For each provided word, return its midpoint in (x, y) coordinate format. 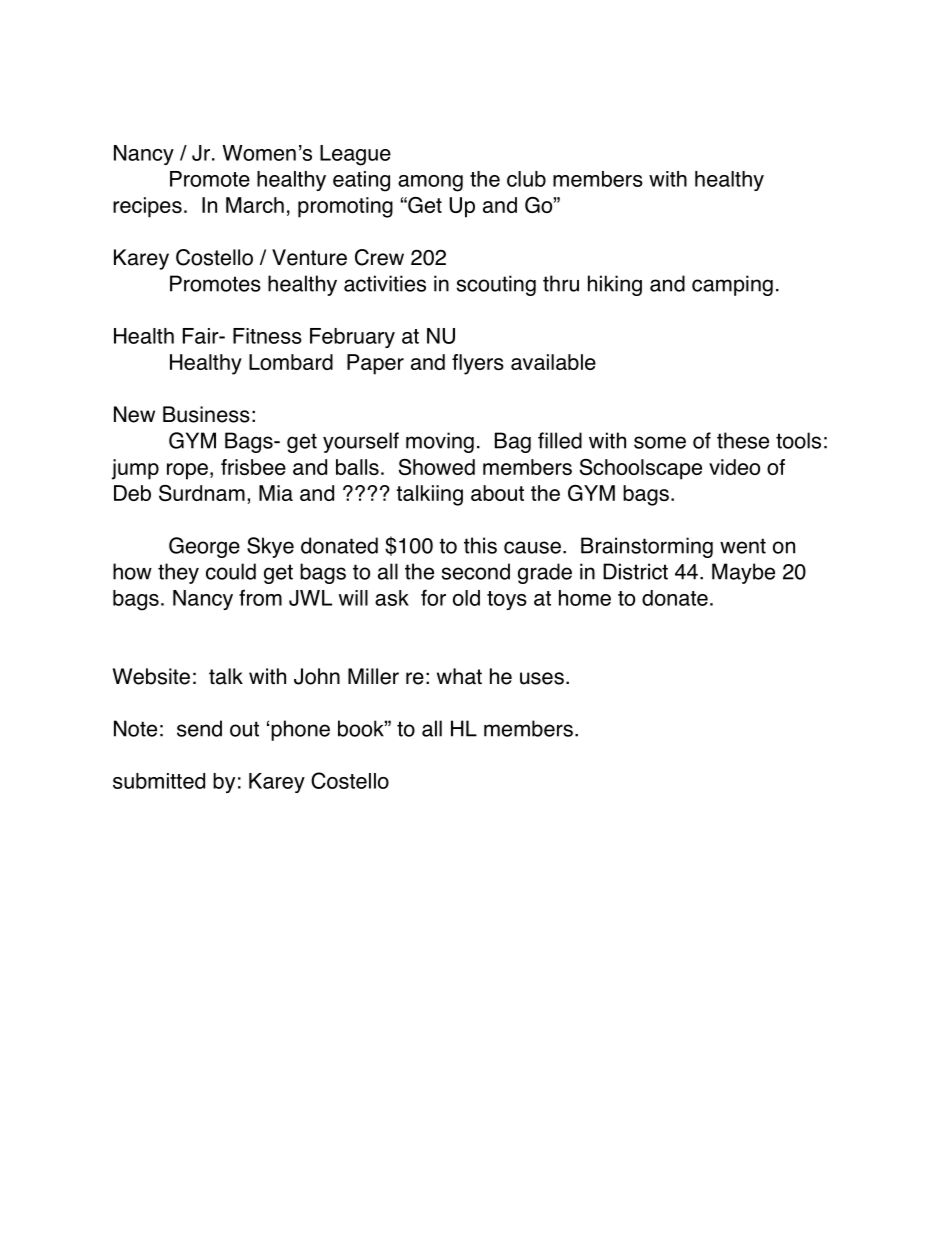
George (204, 547)
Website (151, 676)
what (459, 676)
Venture (309, 257)
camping (732, 285)
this (480, 545)
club (526, 179)
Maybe (743, 573)
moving (440, 442)
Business (206, 414)
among (430, 183)
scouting (496, 285)
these (743, 440)
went (743, 546)
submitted (159, 781)
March (255, 205)
